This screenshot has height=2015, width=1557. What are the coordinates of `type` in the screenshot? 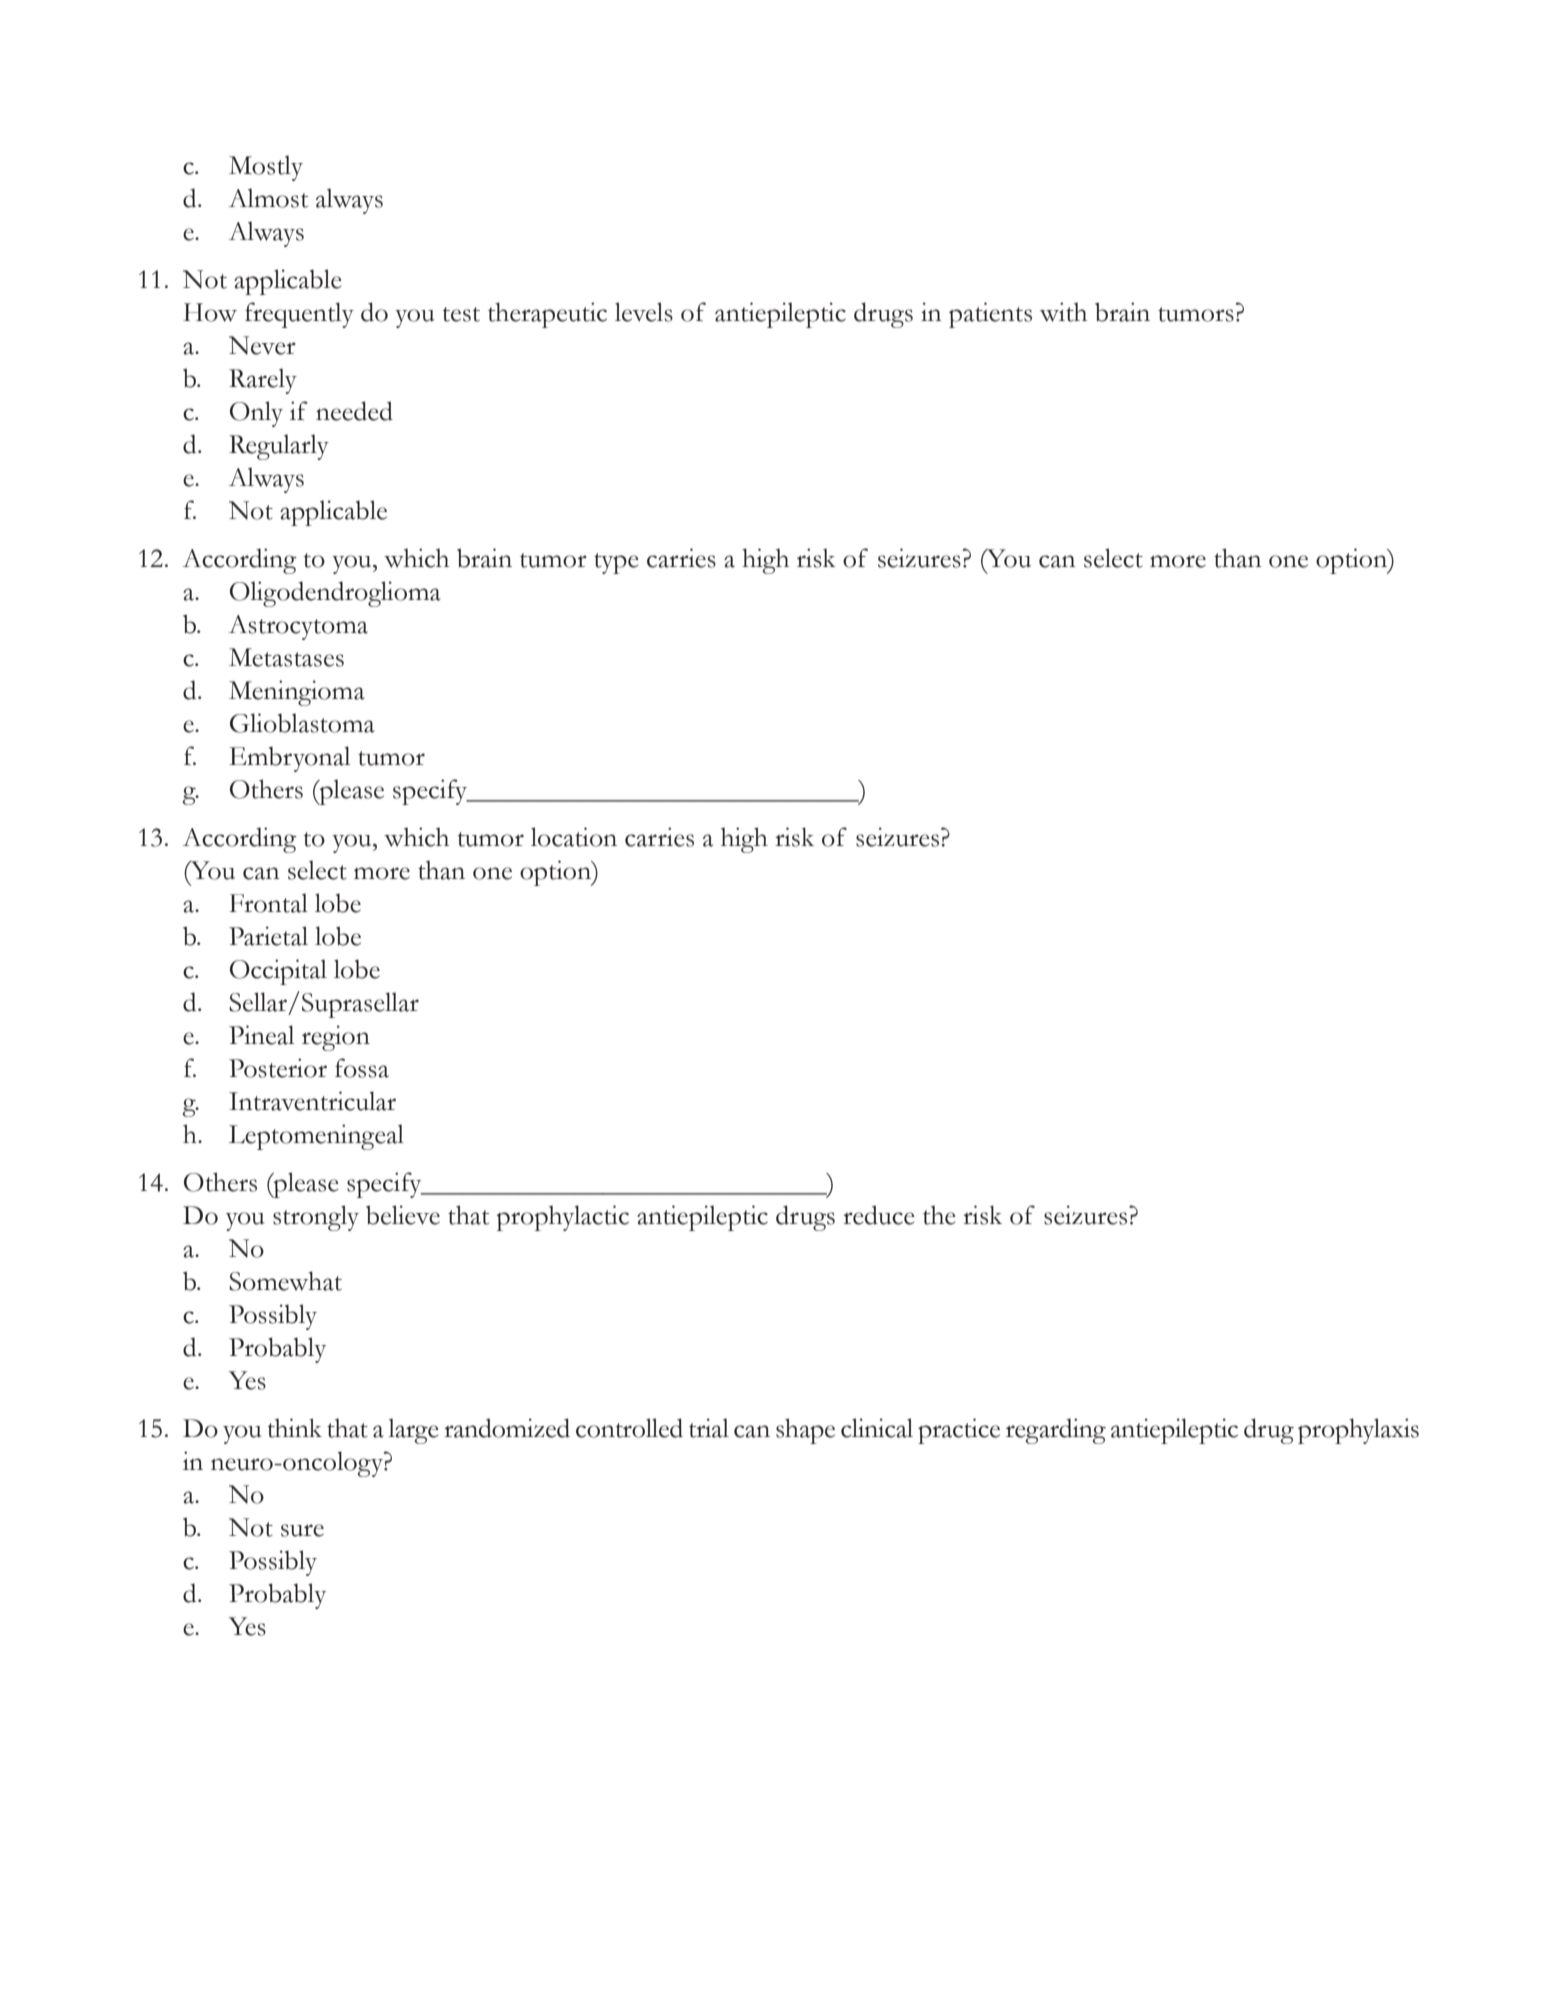 It's located at (616, 563).
